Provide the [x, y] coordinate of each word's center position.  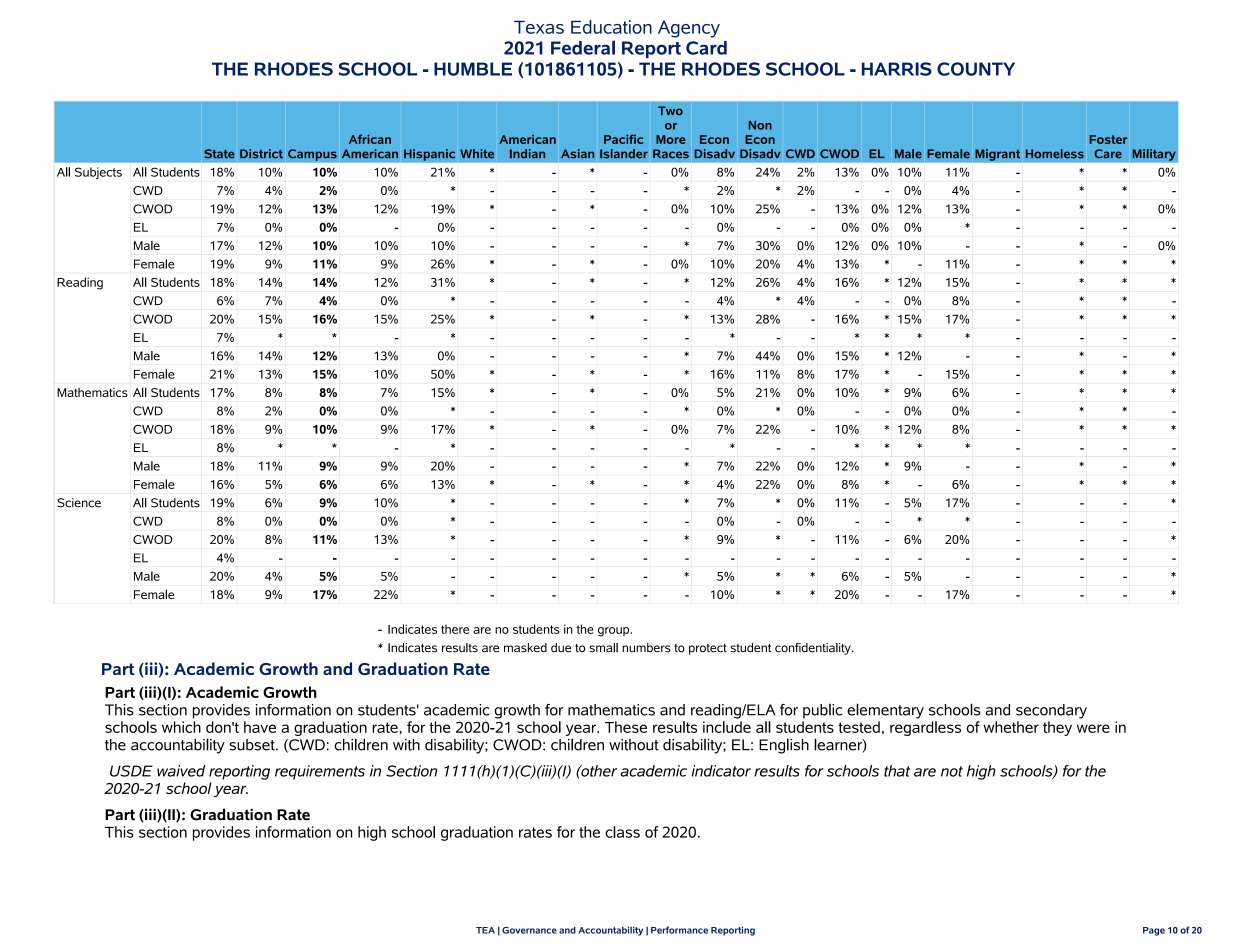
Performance [679, 930]
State [219, 154]
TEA [485, 930]
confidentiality [814, 649]
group [615, 632]
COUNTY [976, 69]
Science [79, 503]
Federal [583, 47]
